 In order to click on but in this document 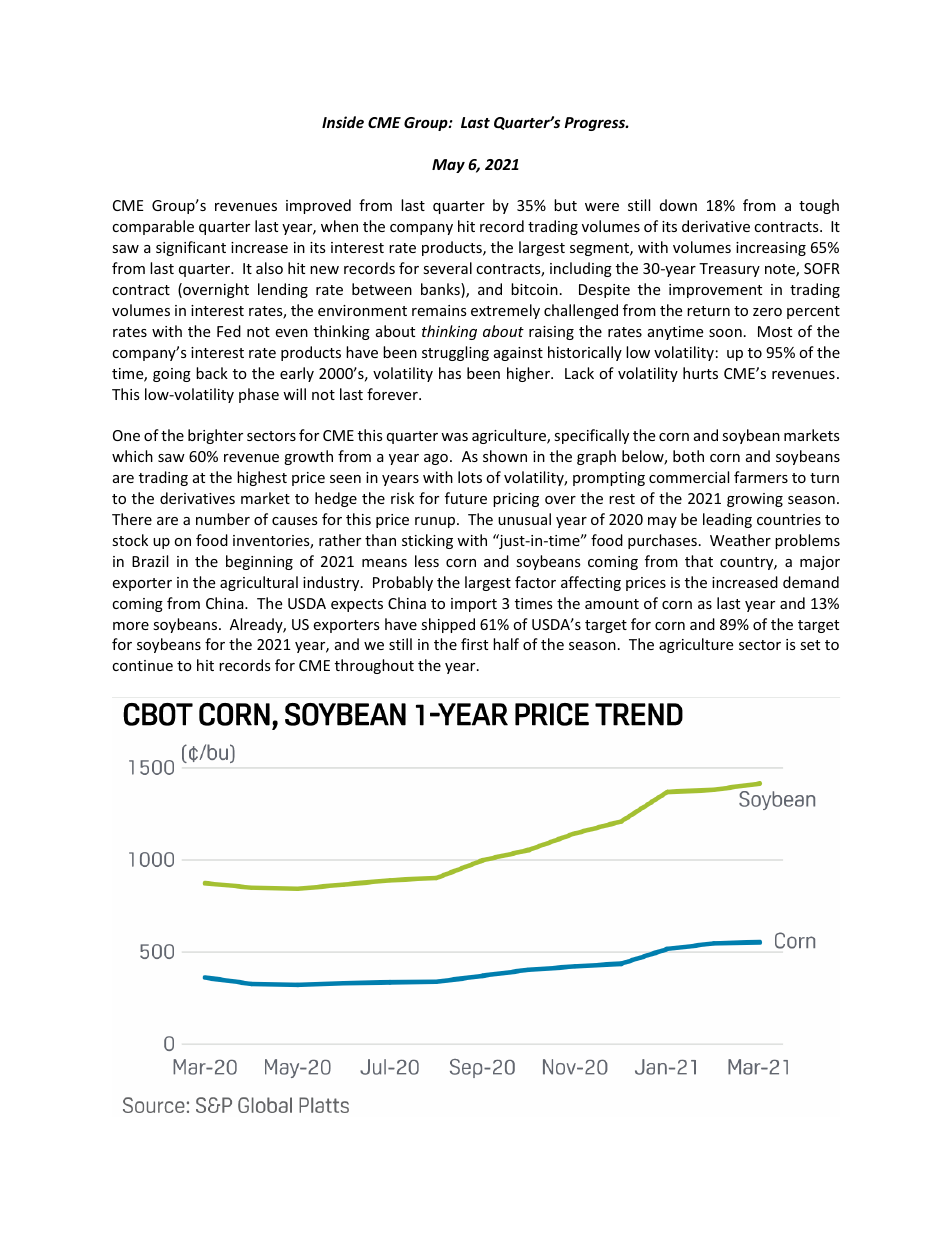, I will do `click(565, 205)`.
